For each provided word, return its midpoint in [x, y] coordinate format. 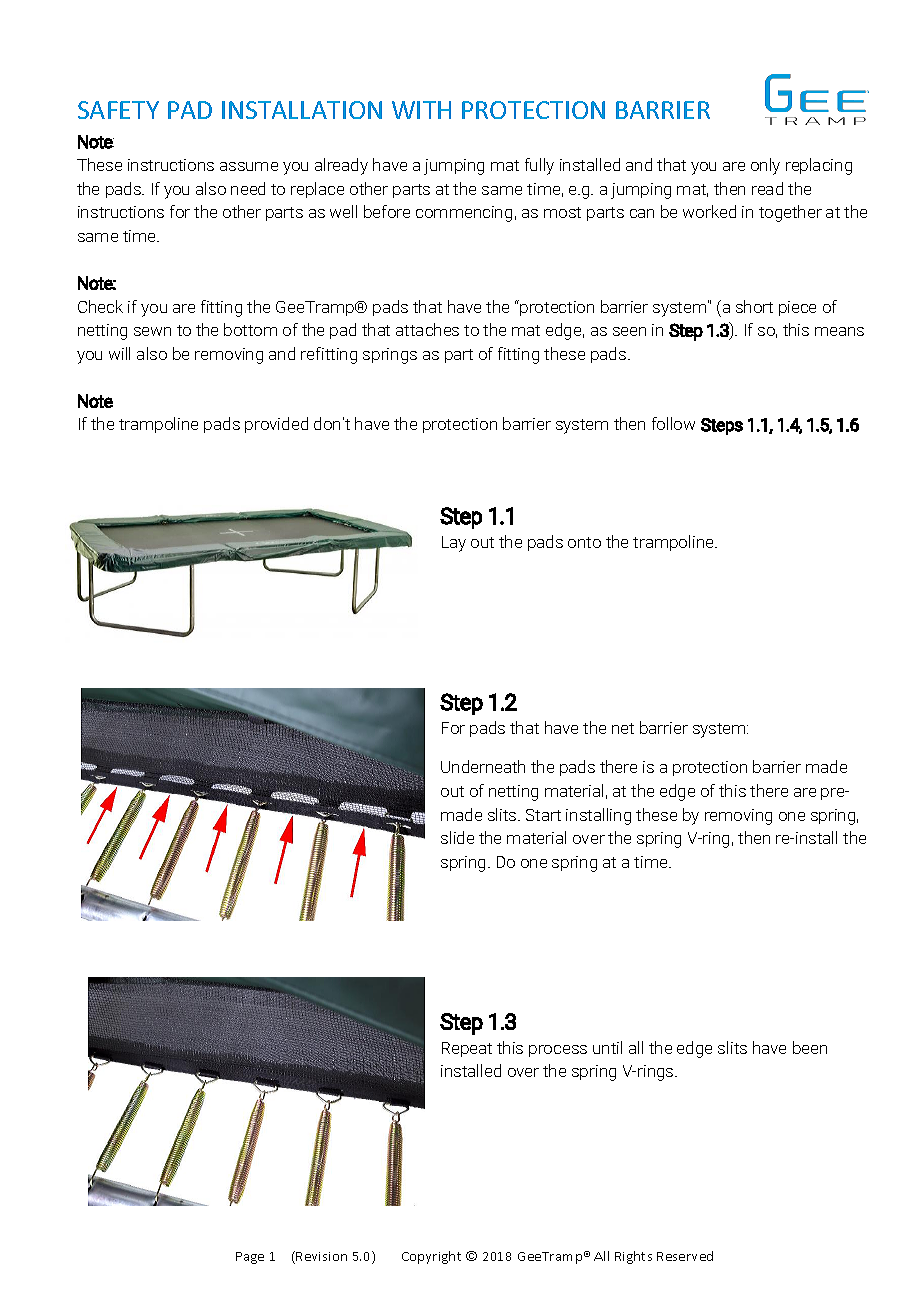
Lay [454, 544]
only [765, 166]
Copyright [431, 1257]
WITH [421, 110]
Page [250, 1258]
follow [673, 423]
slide [457, 837]
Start [543, 815]
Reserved [685, 1256]
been [810, 1047]
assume [249, 166]
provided [276, 425]
